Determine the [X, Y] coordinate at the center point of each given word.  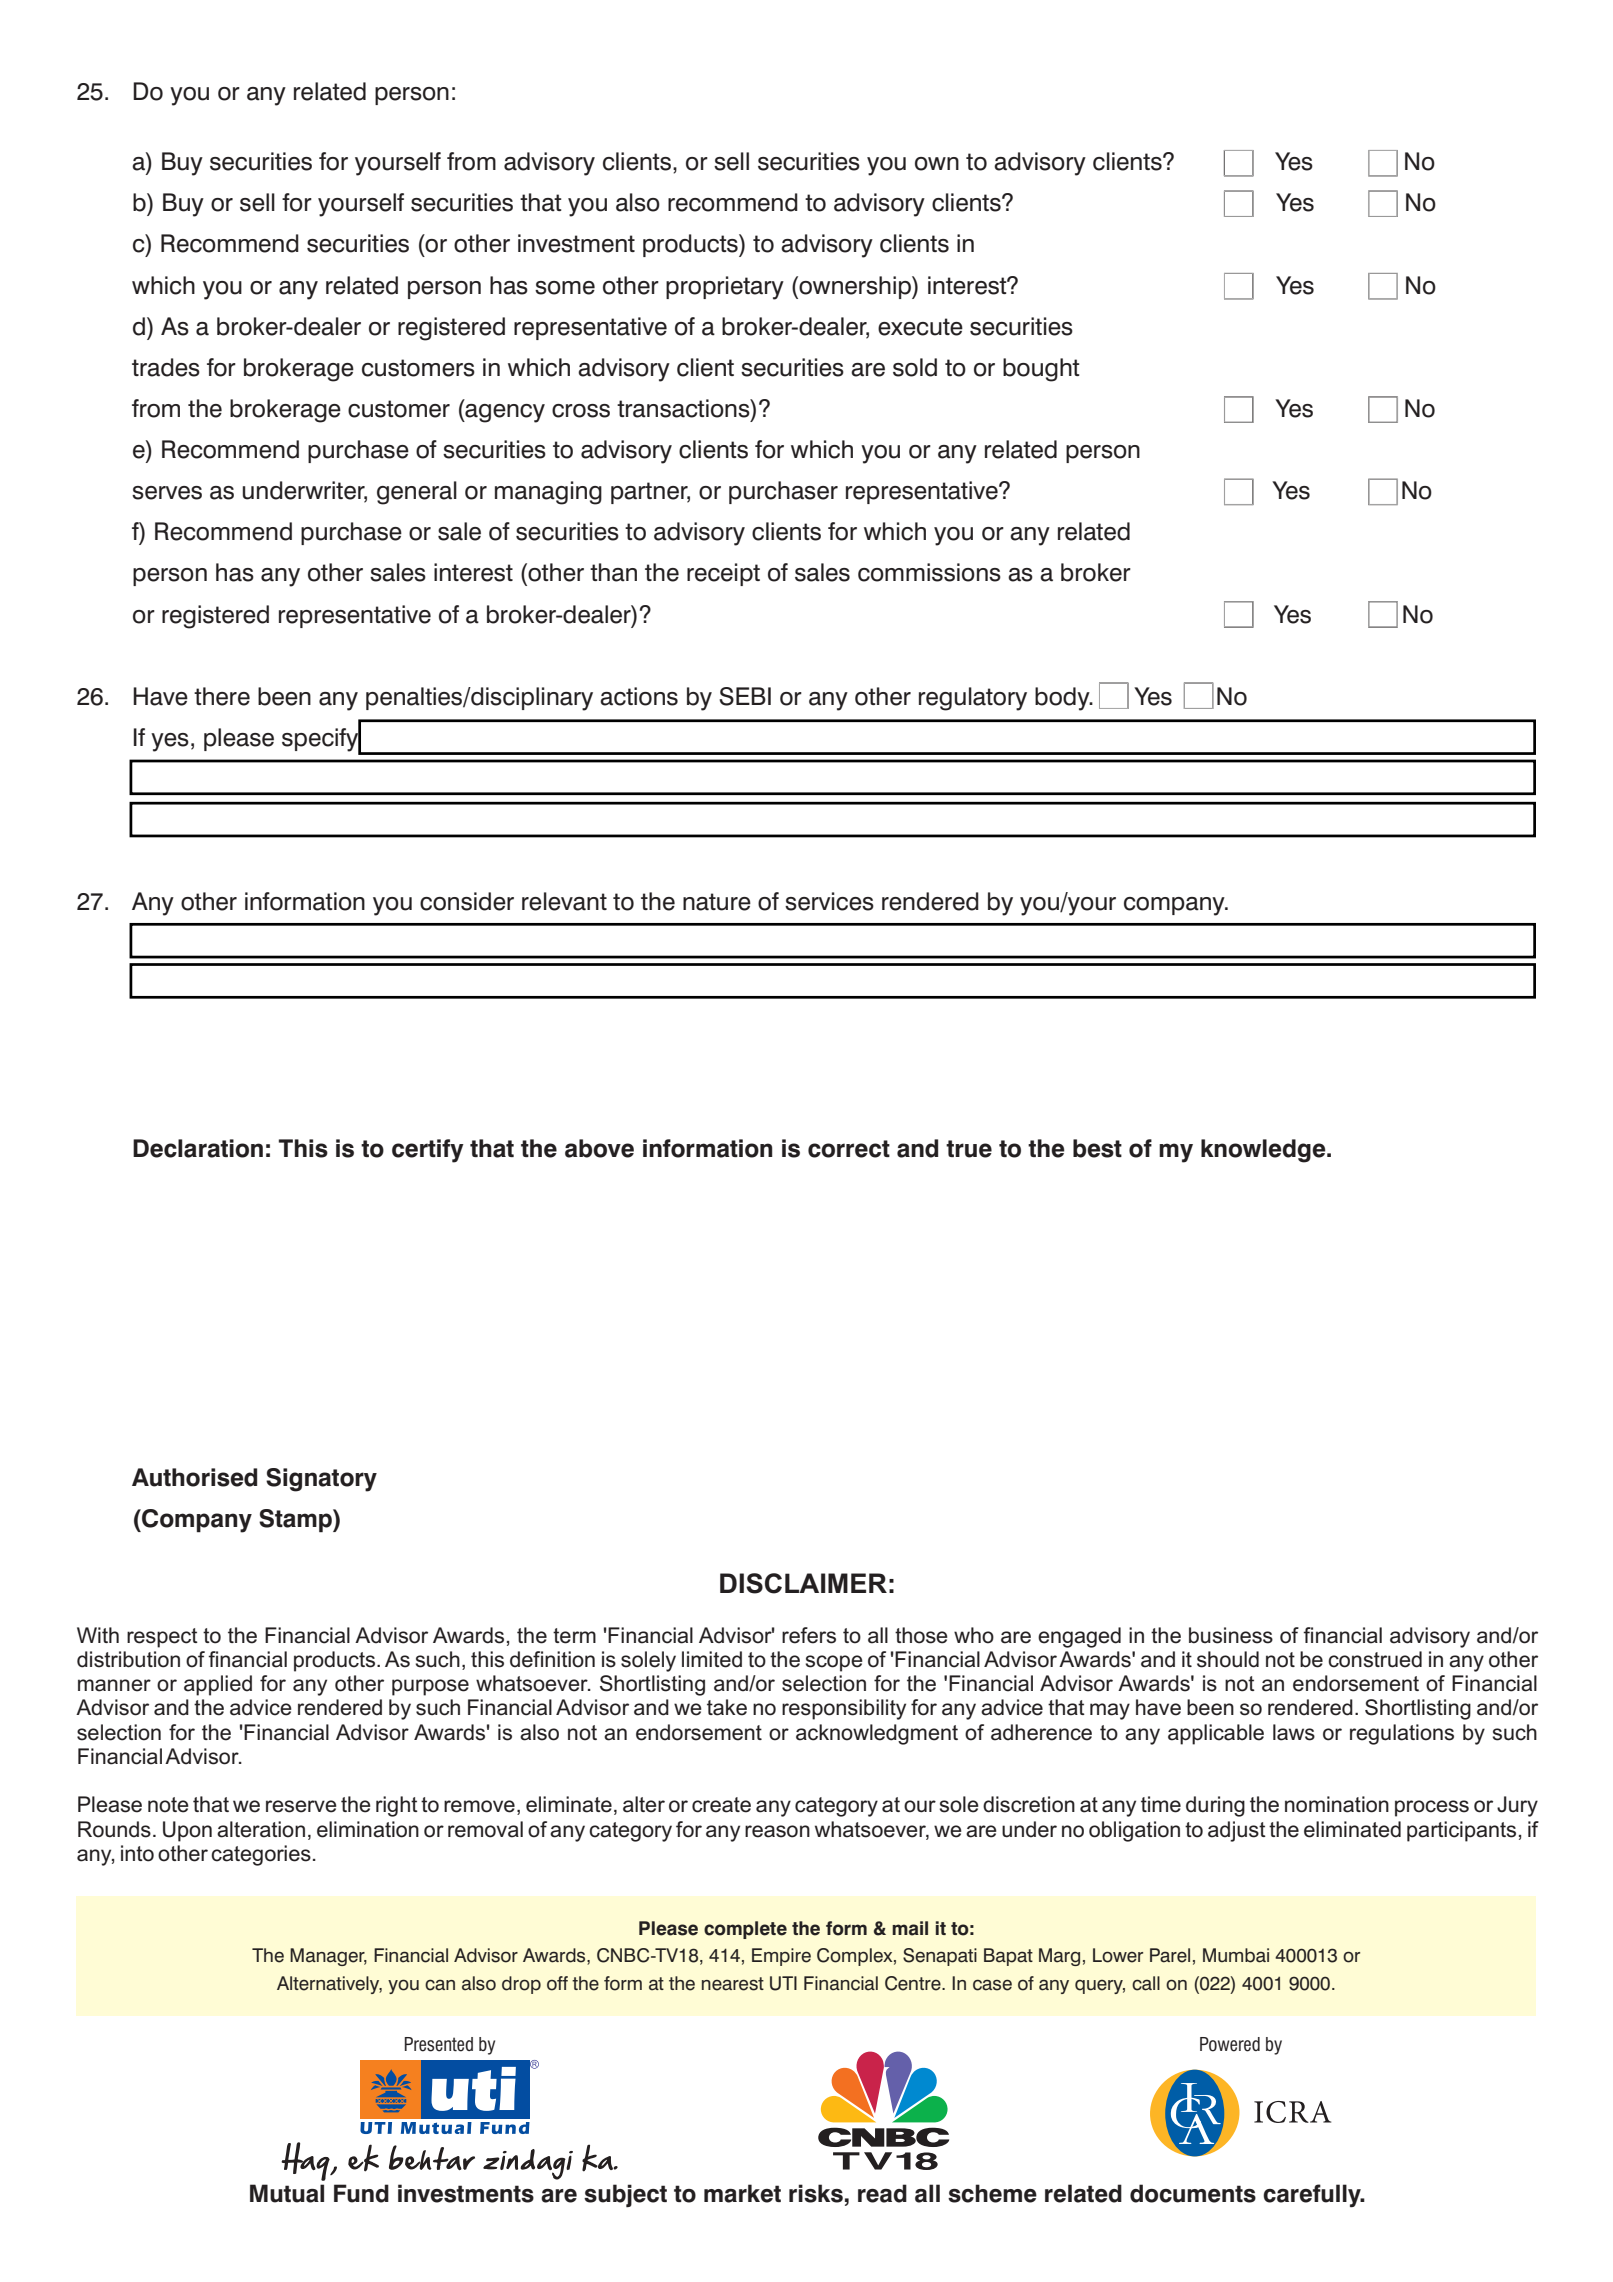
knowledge [1264, 1151]
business [1231, 1635]
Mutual [287, 2193]
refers [809, 1635]
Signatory [321, 1480]
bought [1041, 370]
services [829, 901]
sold [915, 367]
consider [467, 901]
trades [166, 367]
